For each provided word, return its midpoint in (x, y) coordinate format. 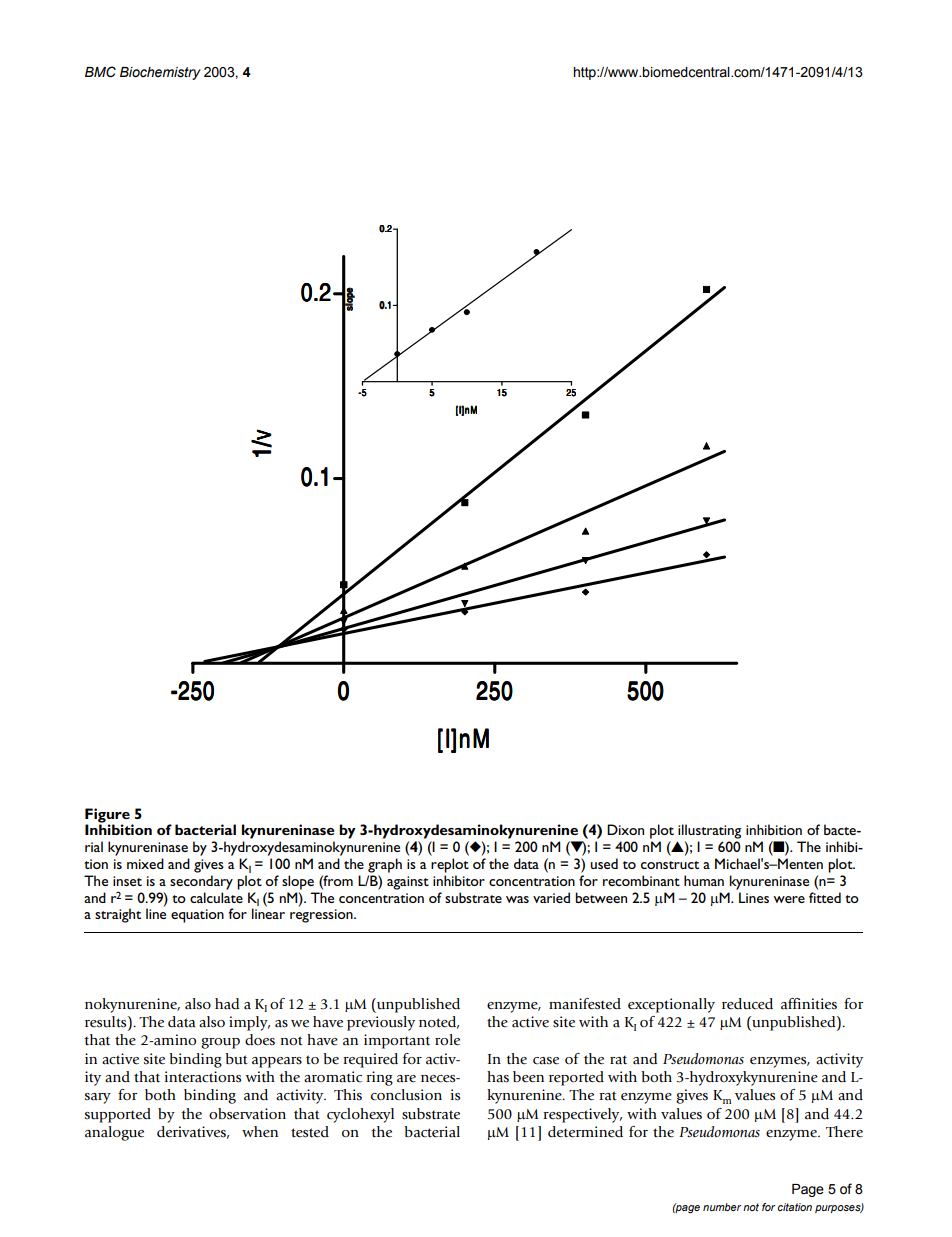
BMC (100, 72)
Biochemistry (160, 73)
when (260, 1131)
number (722, 1207)
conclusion (406, 1095)
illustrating (709, 831)
